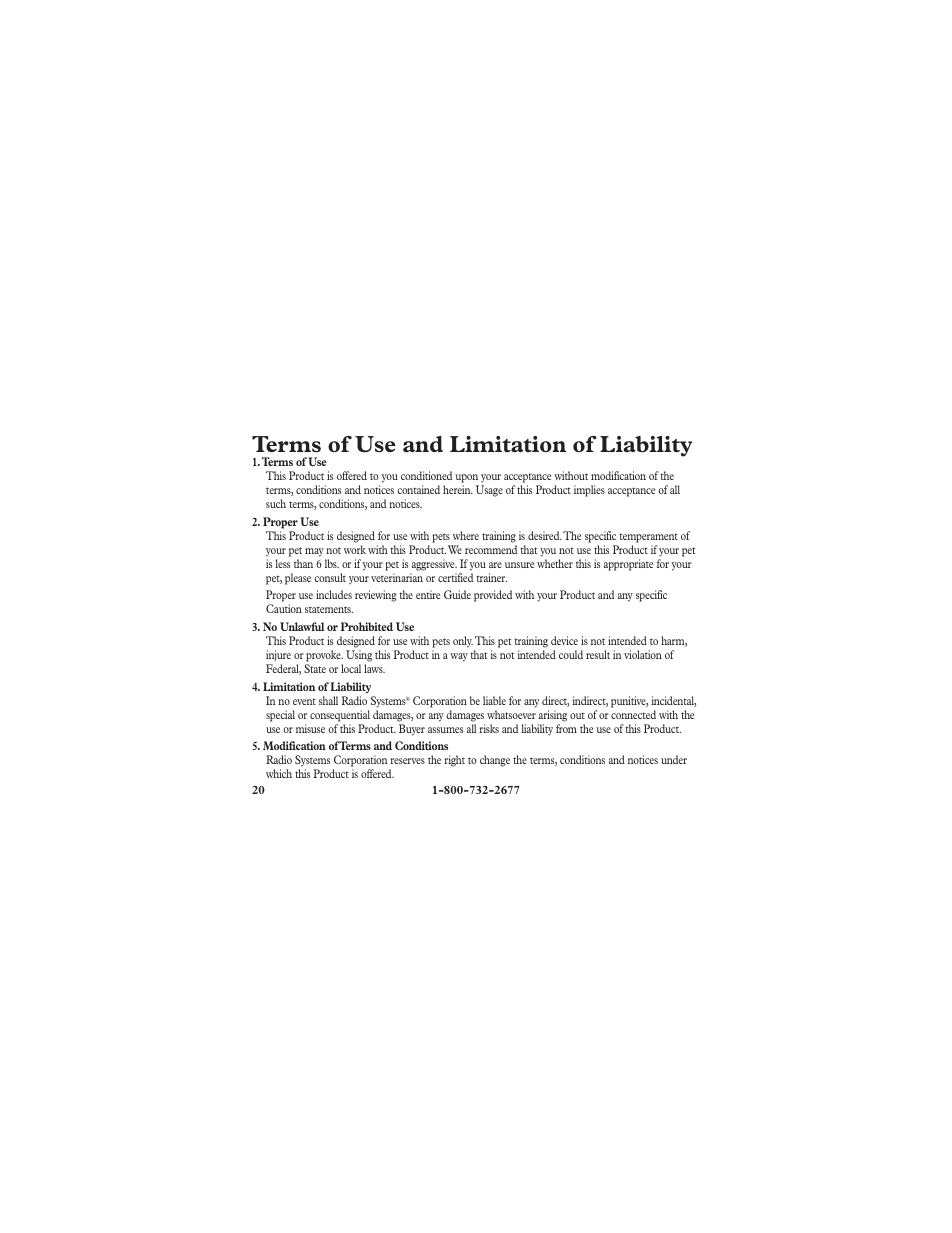 The image size is (952, 1233). I want to click on device, so click(564, 640).
